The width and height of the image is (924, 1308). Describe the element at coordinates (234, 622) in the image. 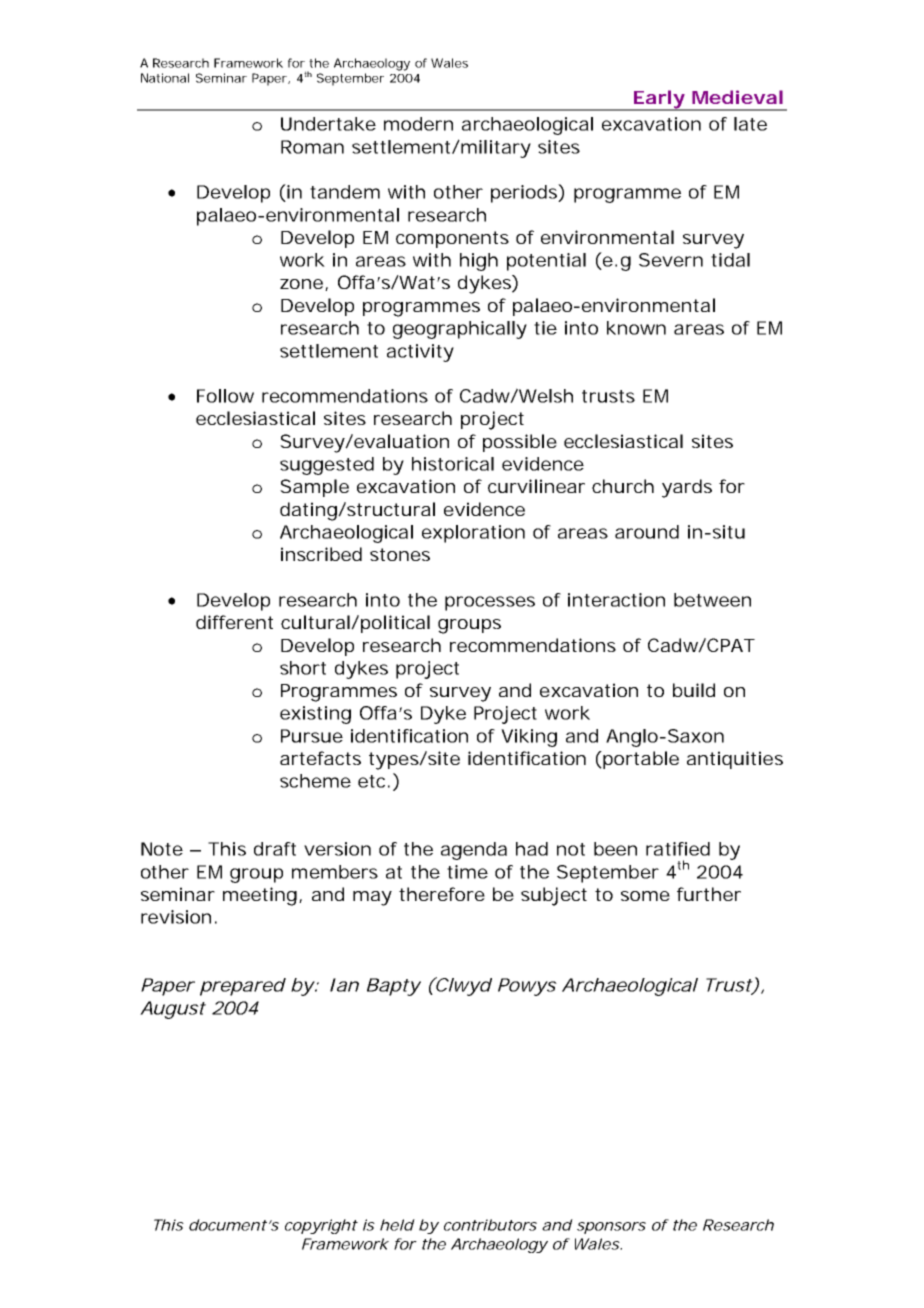

I see `different` at that location.
